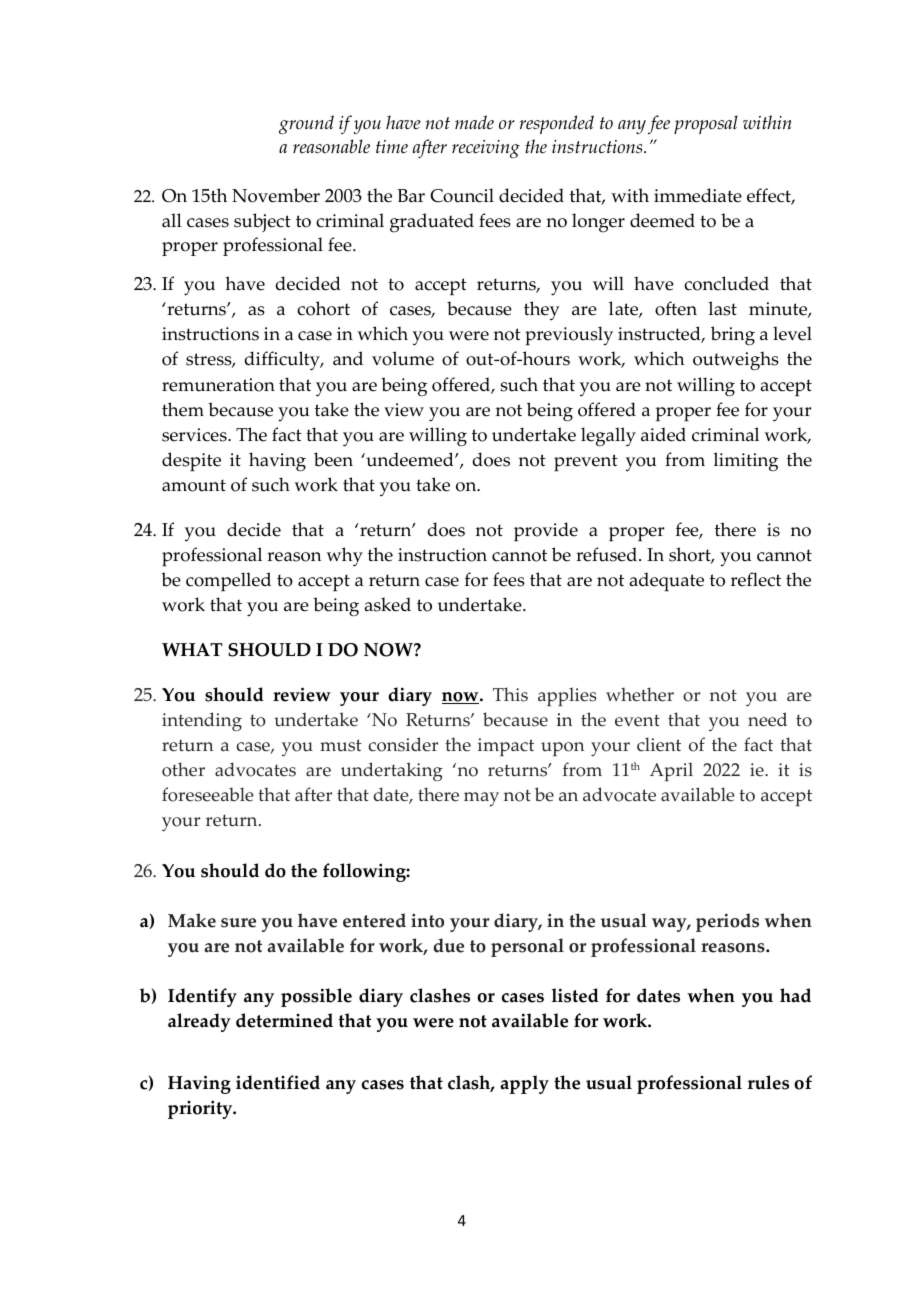  What do you see at coordinates (524, 1084) in the screenshot?
I see `apply` at bounding box center [524, 1084].
